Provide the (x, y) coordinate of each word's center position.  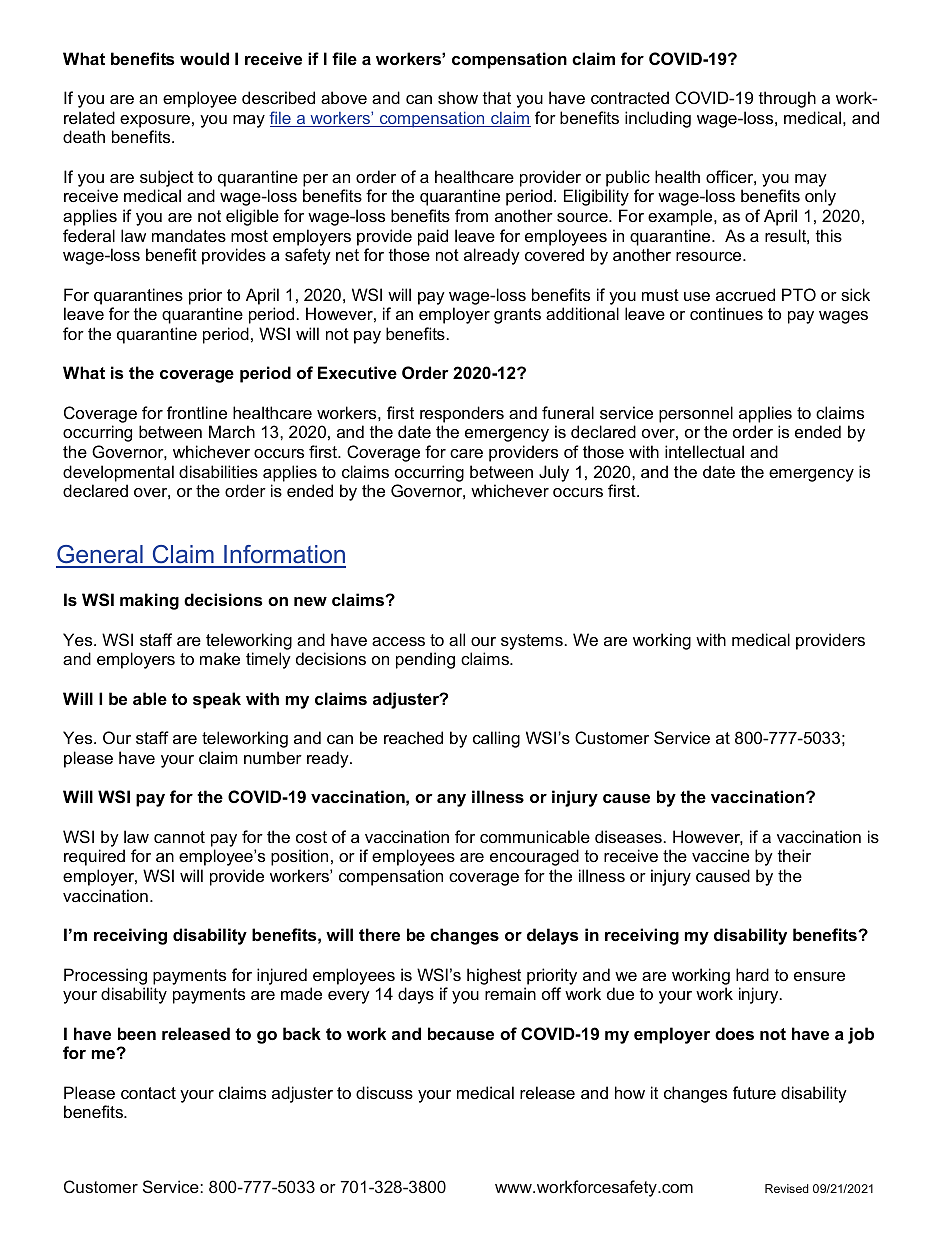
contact (148, 1093)
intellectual (704, 451)
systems (532, 642)
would (204, 58)
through (787, 99)
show (458, 97)
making (149, 601)
